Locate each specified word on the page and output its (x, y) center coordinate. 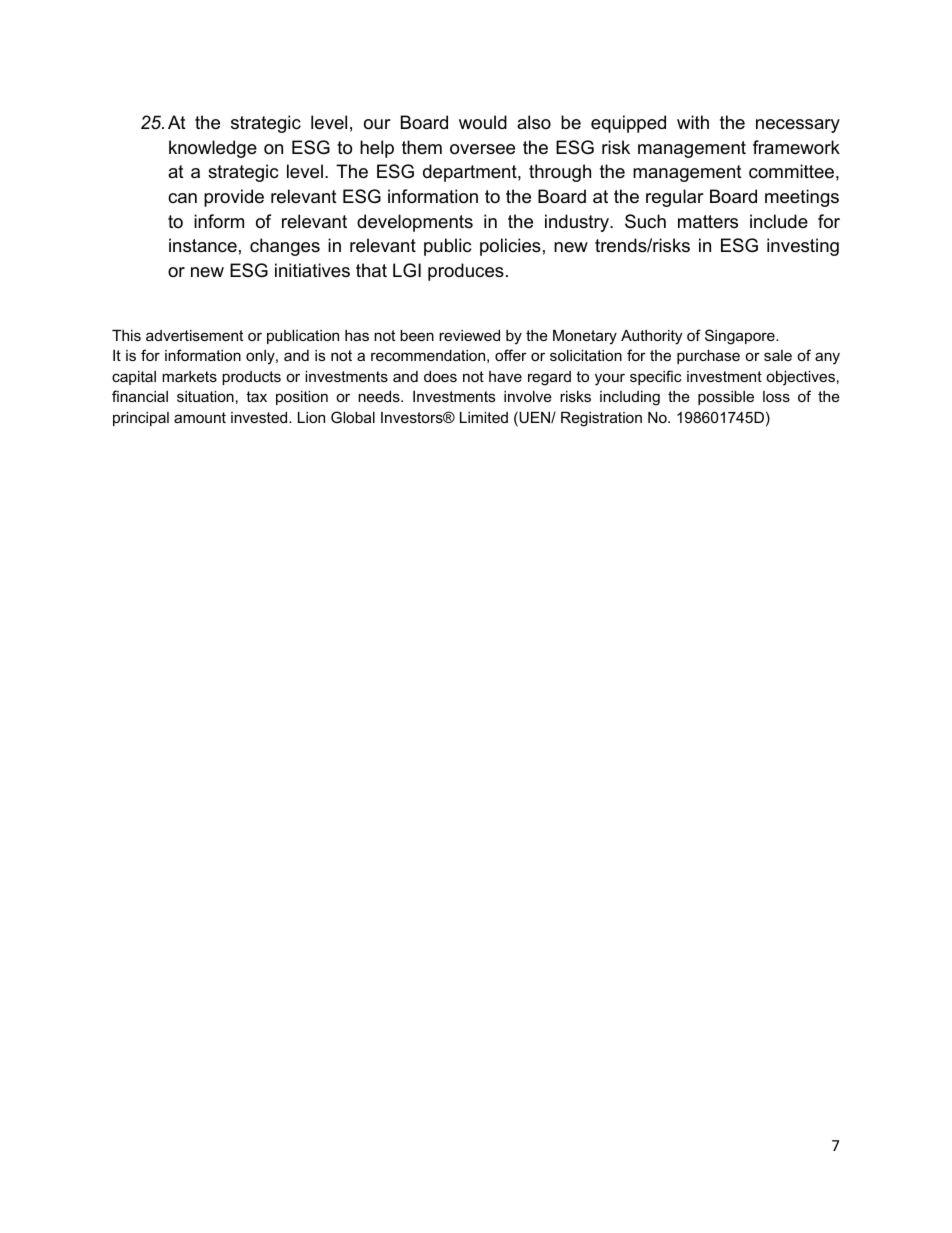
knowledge (213, 149)
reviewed (469, 335)
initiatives (312, 270)
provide (234, 198)
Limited (484, 417)
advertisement (194, 335)
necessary (798, 126)
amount (200, 417)
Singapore (741, 337)
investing (803, 247)
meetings (802, 198)
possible (726, 398)
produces (466, 272)
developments (415, 223)
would (483, 122)
